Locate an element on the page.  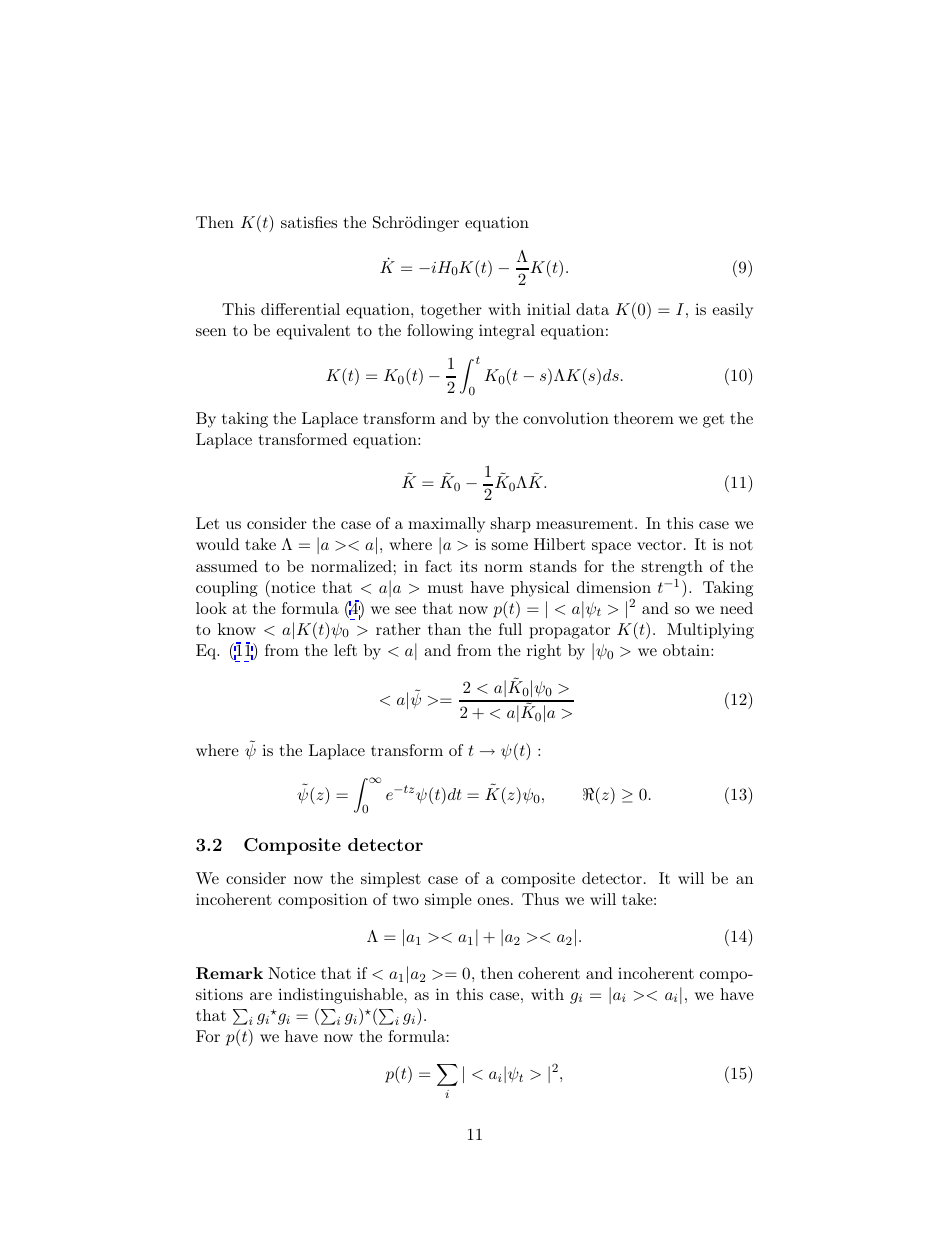
right is located at coordinates (544, 652).
